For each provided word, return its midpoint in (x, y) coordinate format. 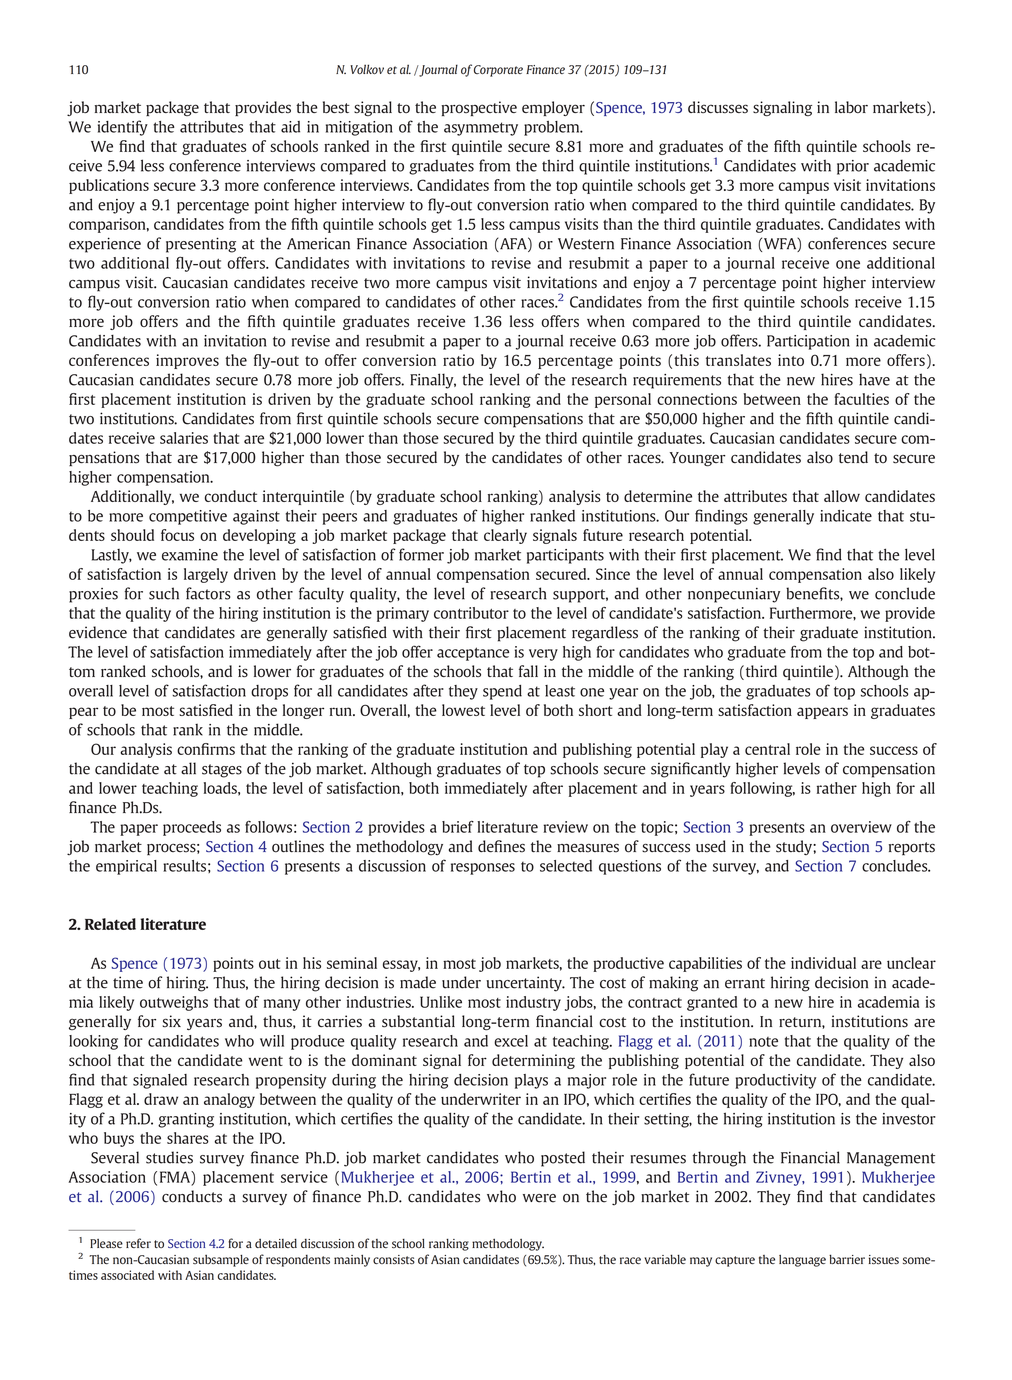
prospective (479, 108)
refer (138, 1243)
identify (123, 128)
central (767, 749)
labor (851, 107)
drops (269, 692)
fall (528, 671)
